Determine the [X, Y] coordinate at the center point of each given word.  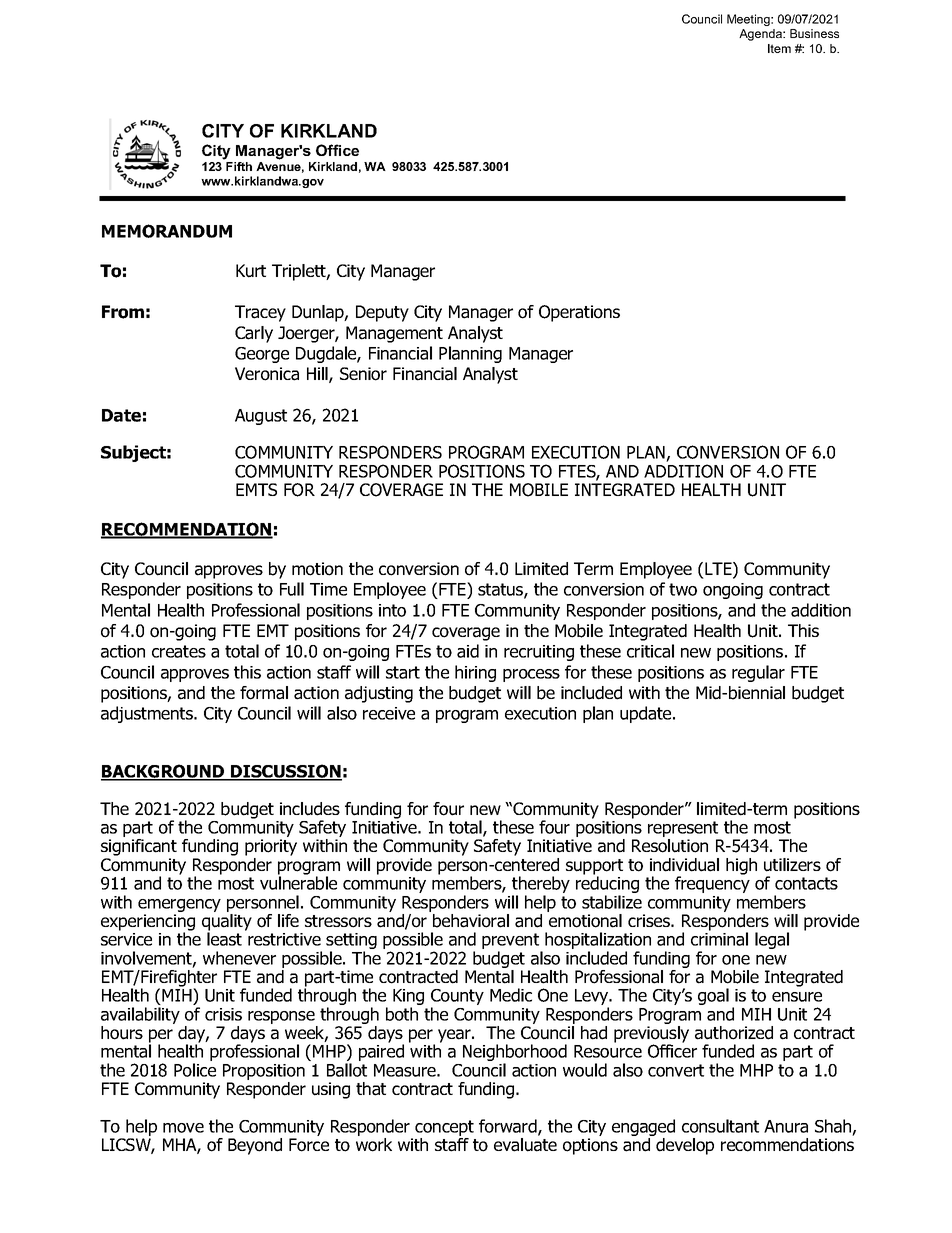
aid [468, 651]
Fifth [239, 166]
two [683, 589]
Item [779, 48]
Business [814, 33]
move [183, 1128]
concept [444, 1129]
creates [179, 651]
